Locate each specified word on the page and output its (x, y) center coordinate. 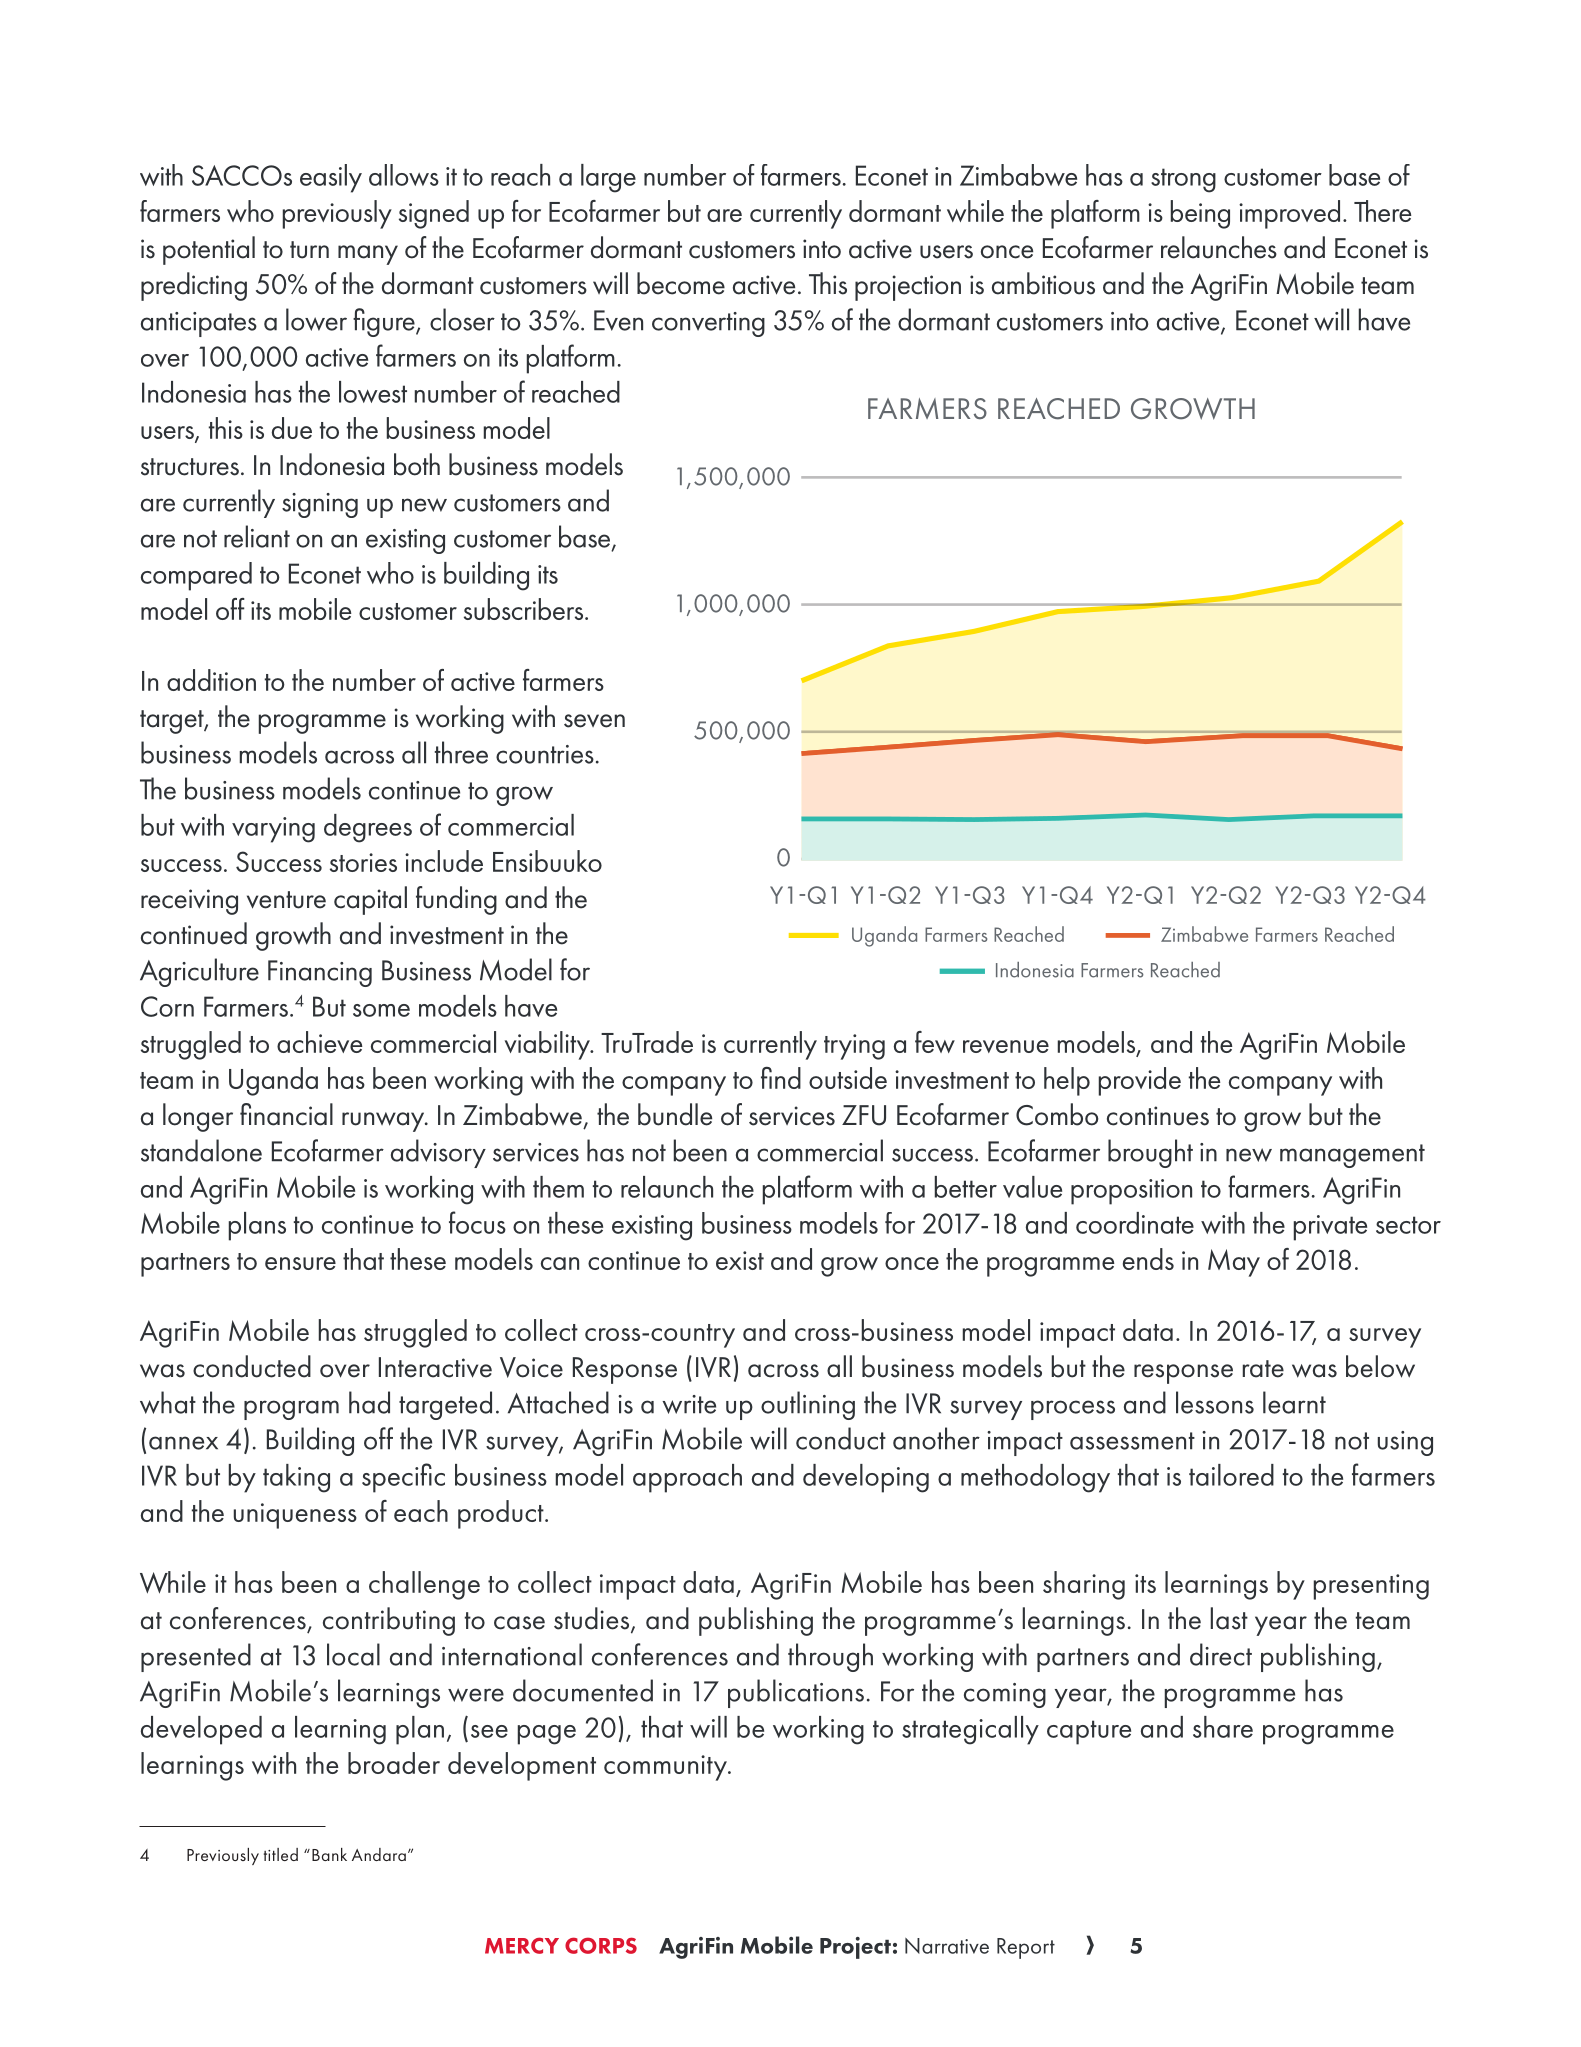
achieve (319, 1042)
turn (309, 250)
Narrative (947, 1946)
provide (1140, 1081)
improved (1289, 214)
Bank (329, 1854)
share (1223, 1727)
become (681, 283)
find (781, 1078)
